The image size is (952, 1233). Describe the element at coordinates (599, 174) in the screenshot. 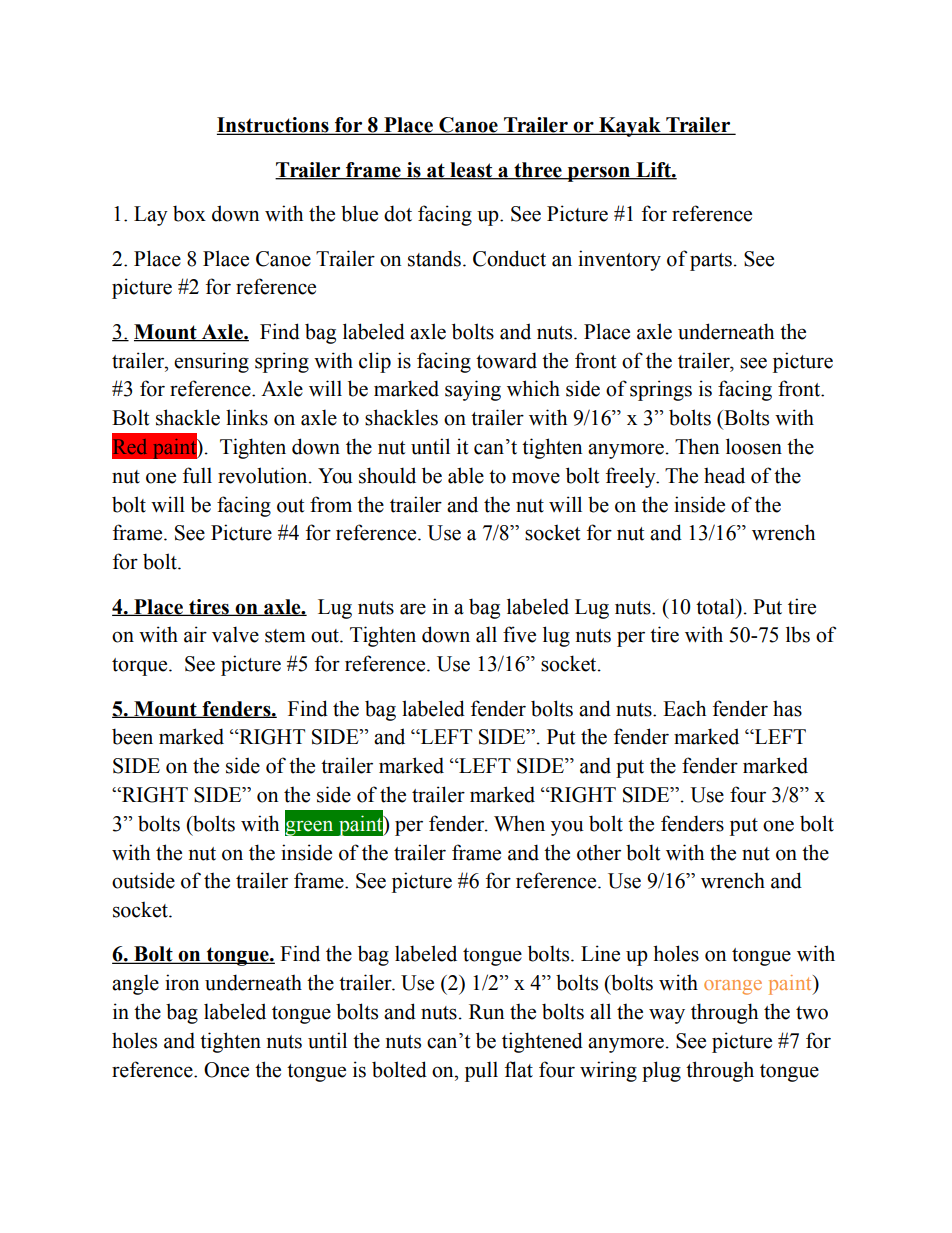

I see `person` at that location.
